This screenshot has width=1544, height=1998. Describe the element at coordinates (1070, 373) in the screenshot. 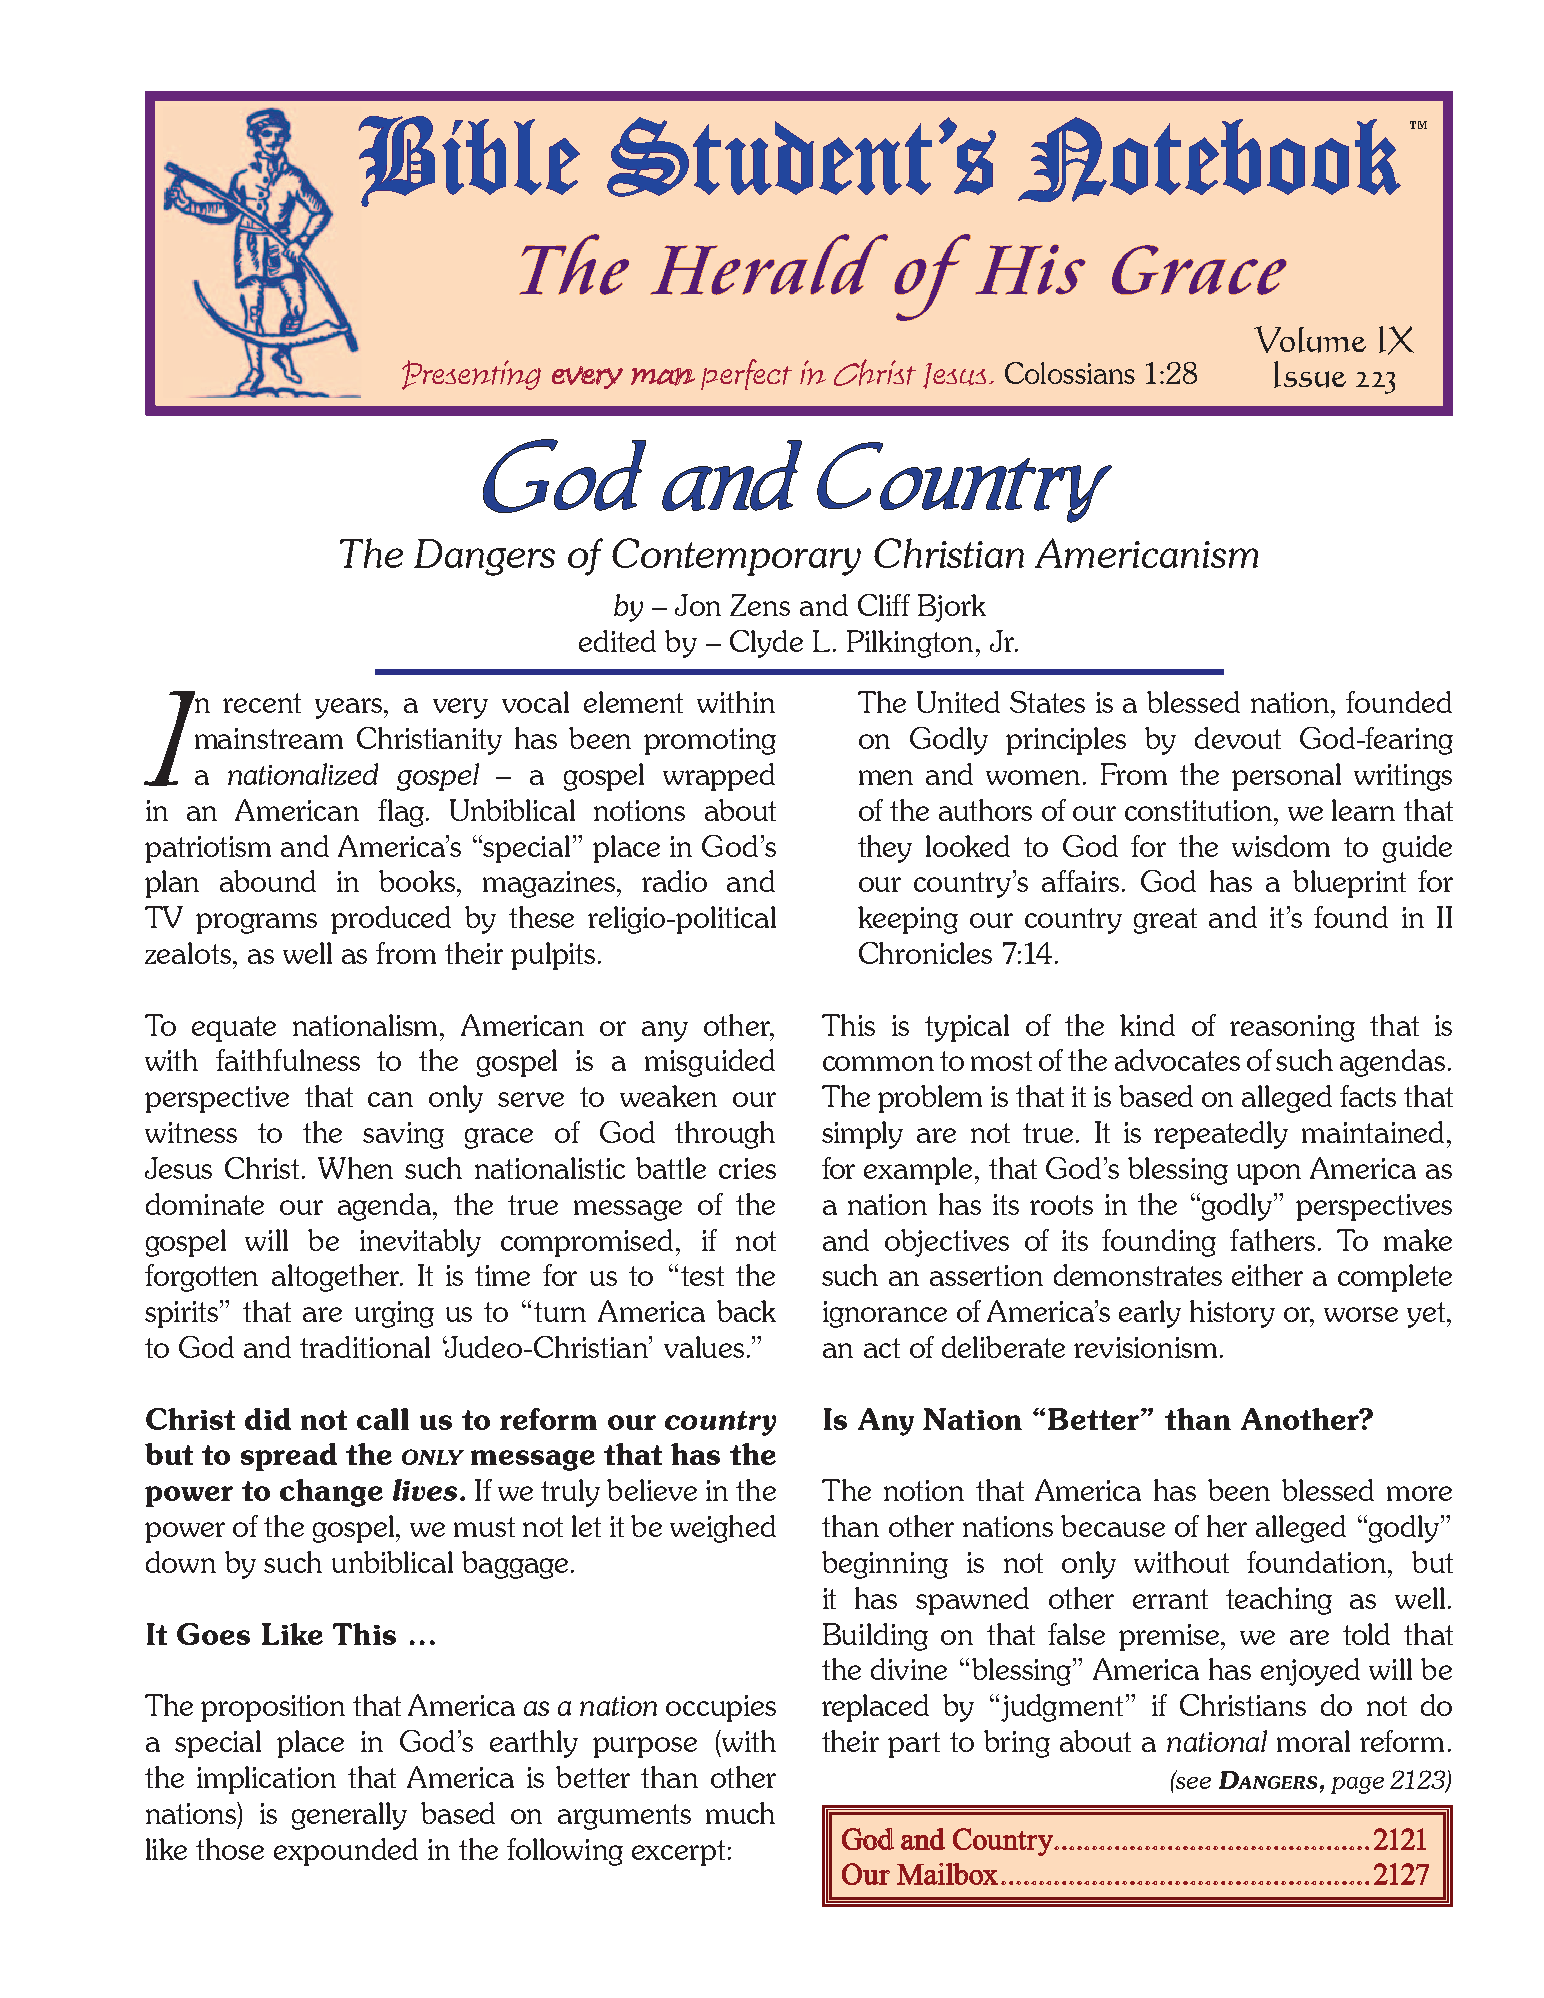

I see `Colossians` at that location.
